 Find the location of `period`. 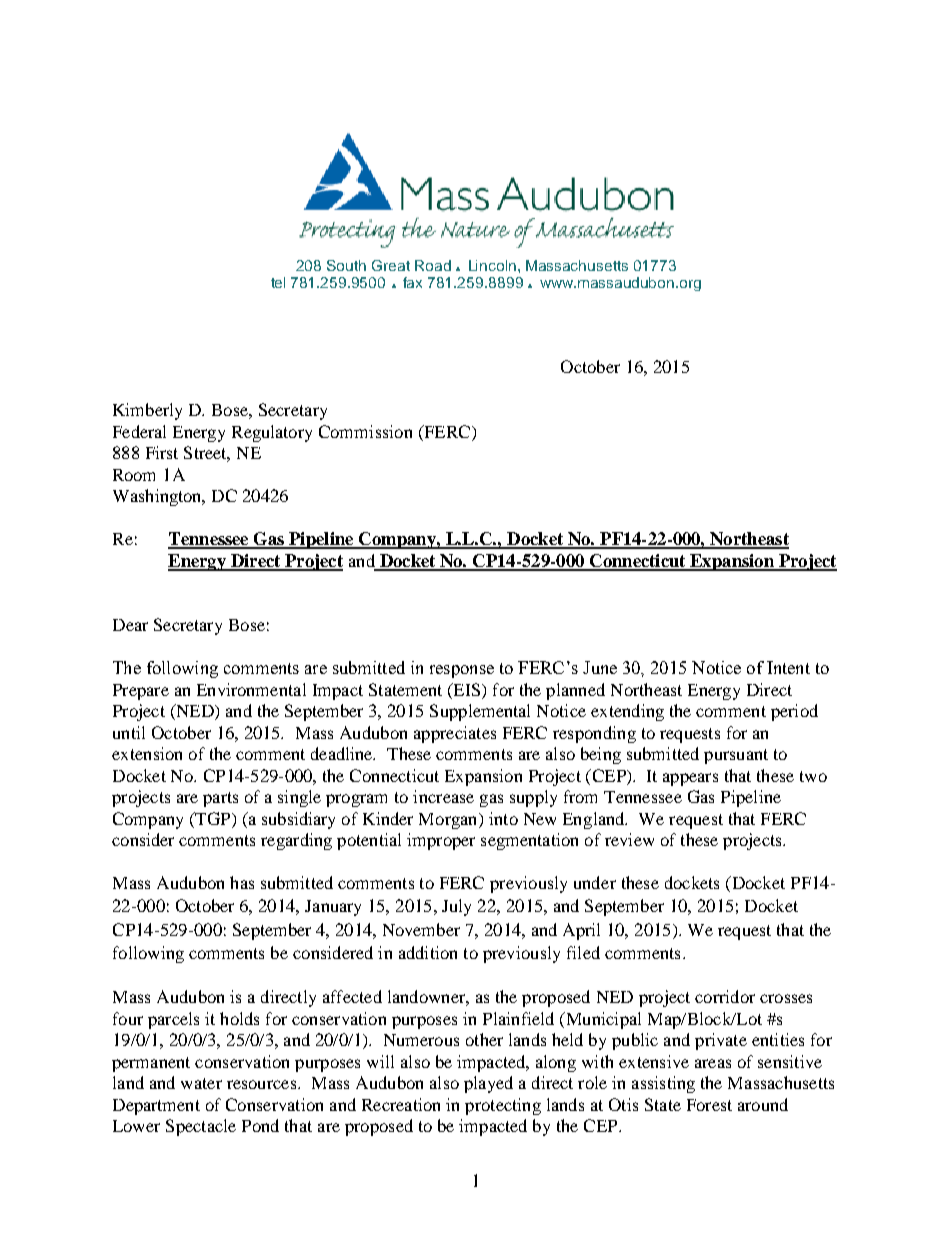

period is located at coordinates (794, 712).
